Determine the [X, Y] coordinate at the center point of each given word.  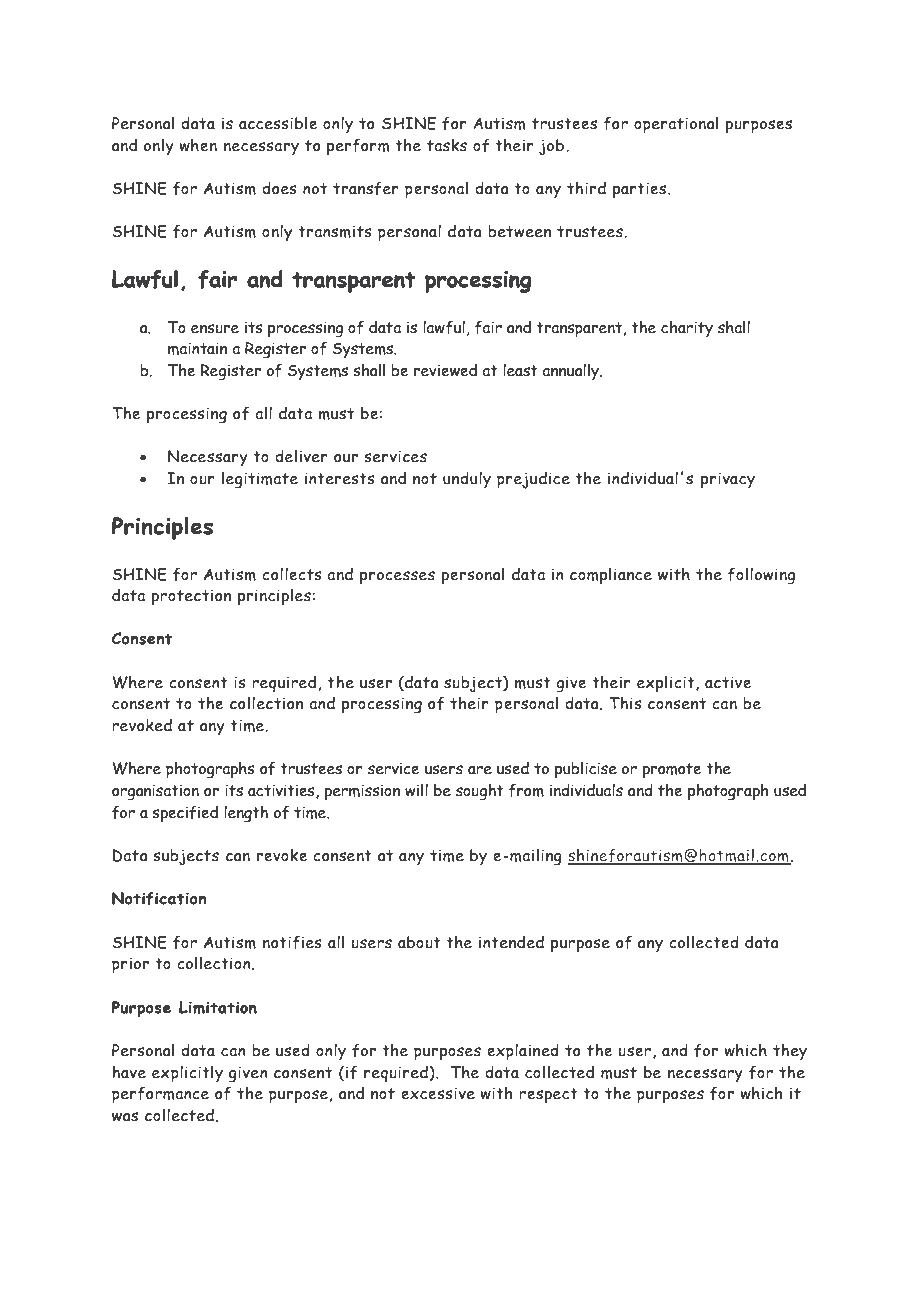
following [761, 575]
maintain [197, 348]
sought [480, 792]
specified [185, 813]
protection [191, 597]
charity [687, 329]
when [198, 145]
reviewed [445, 370]
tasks [447, 145]
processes [397, 577]
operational [676, 124]
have [129, 1072]
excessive [438, 1093]
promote [672, 771]
